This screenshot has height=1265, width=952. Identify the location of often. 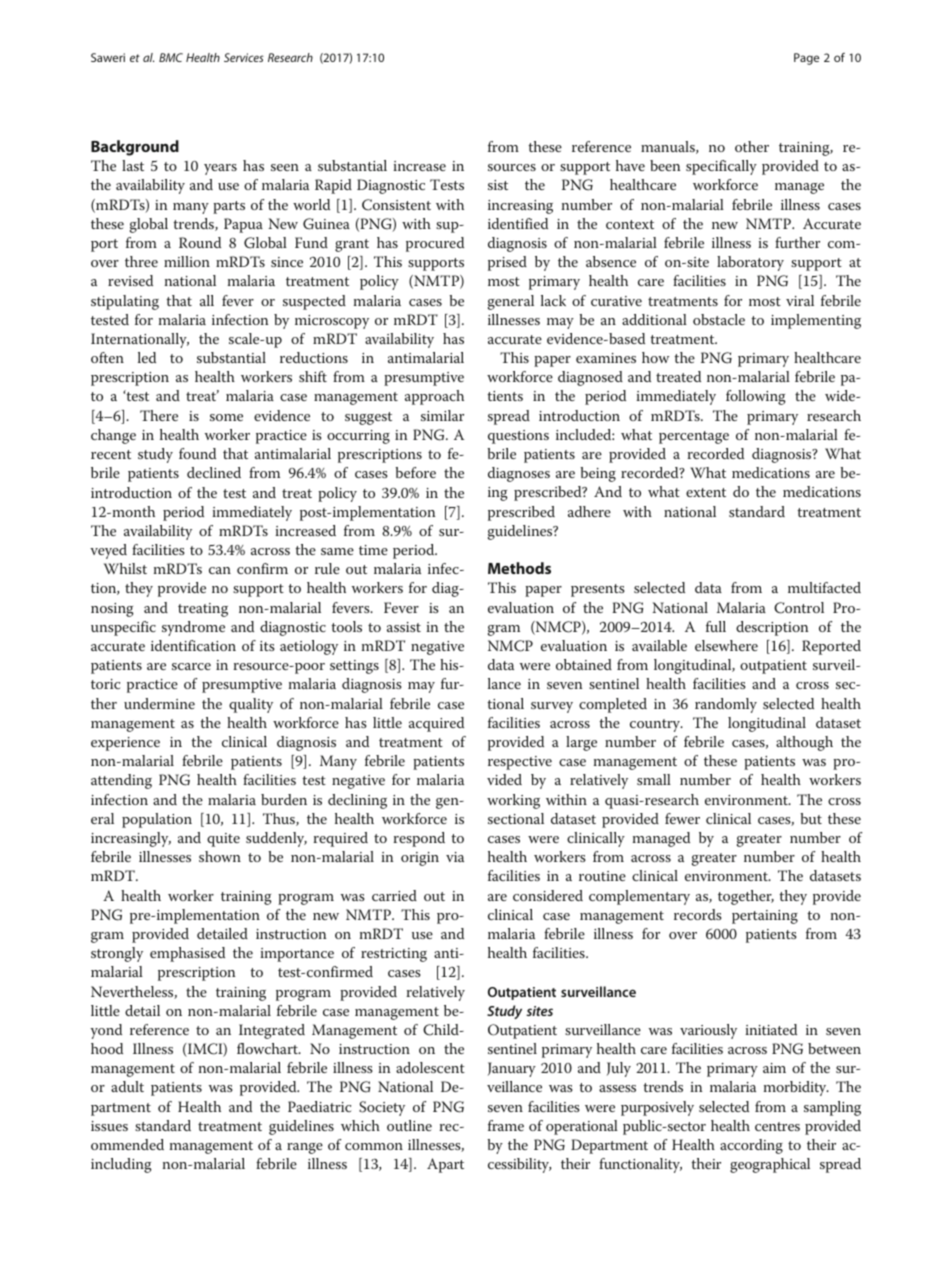
(107, 357).
